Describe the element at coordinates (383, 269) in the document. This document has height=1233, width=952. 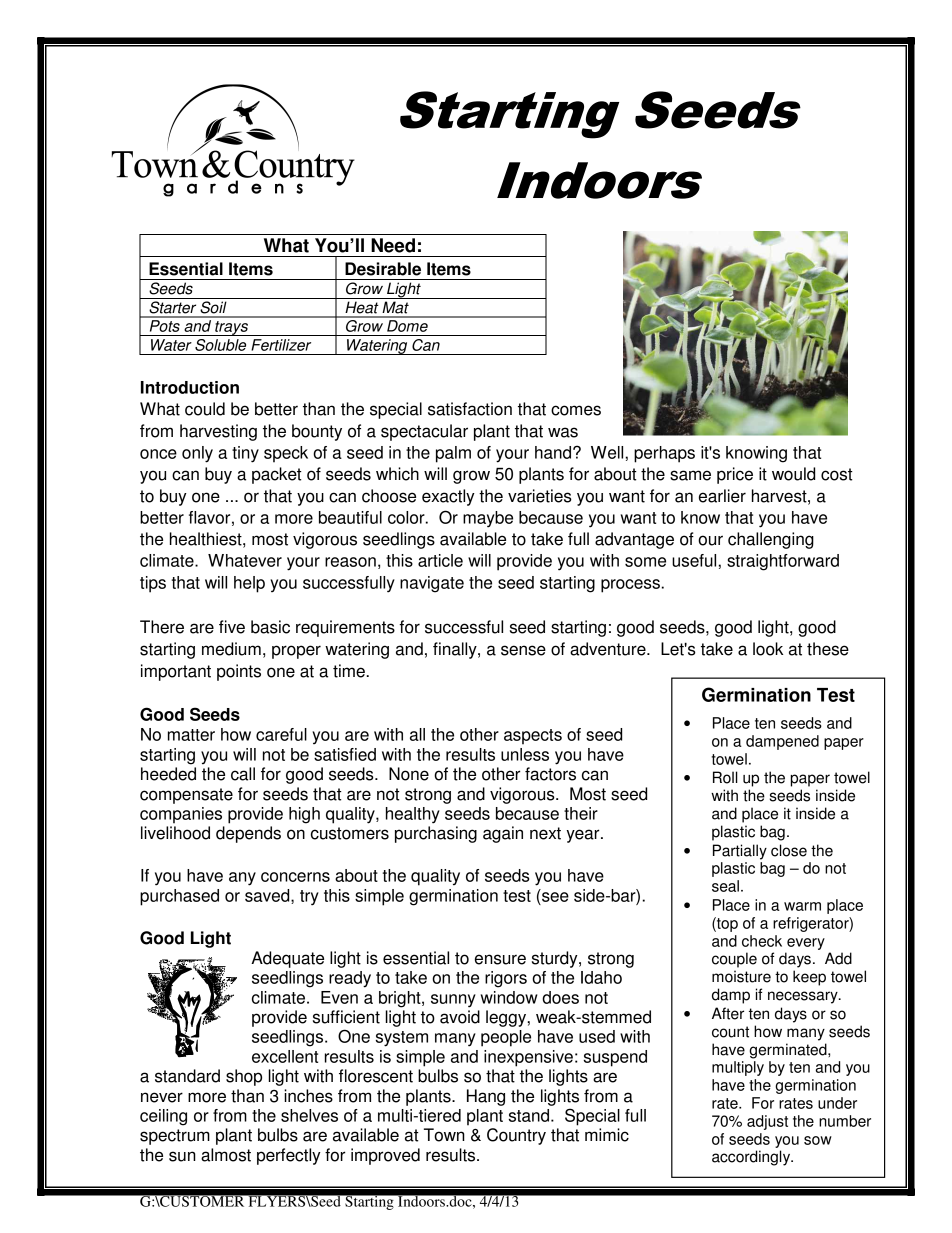
I see `Desirable` at that location.
